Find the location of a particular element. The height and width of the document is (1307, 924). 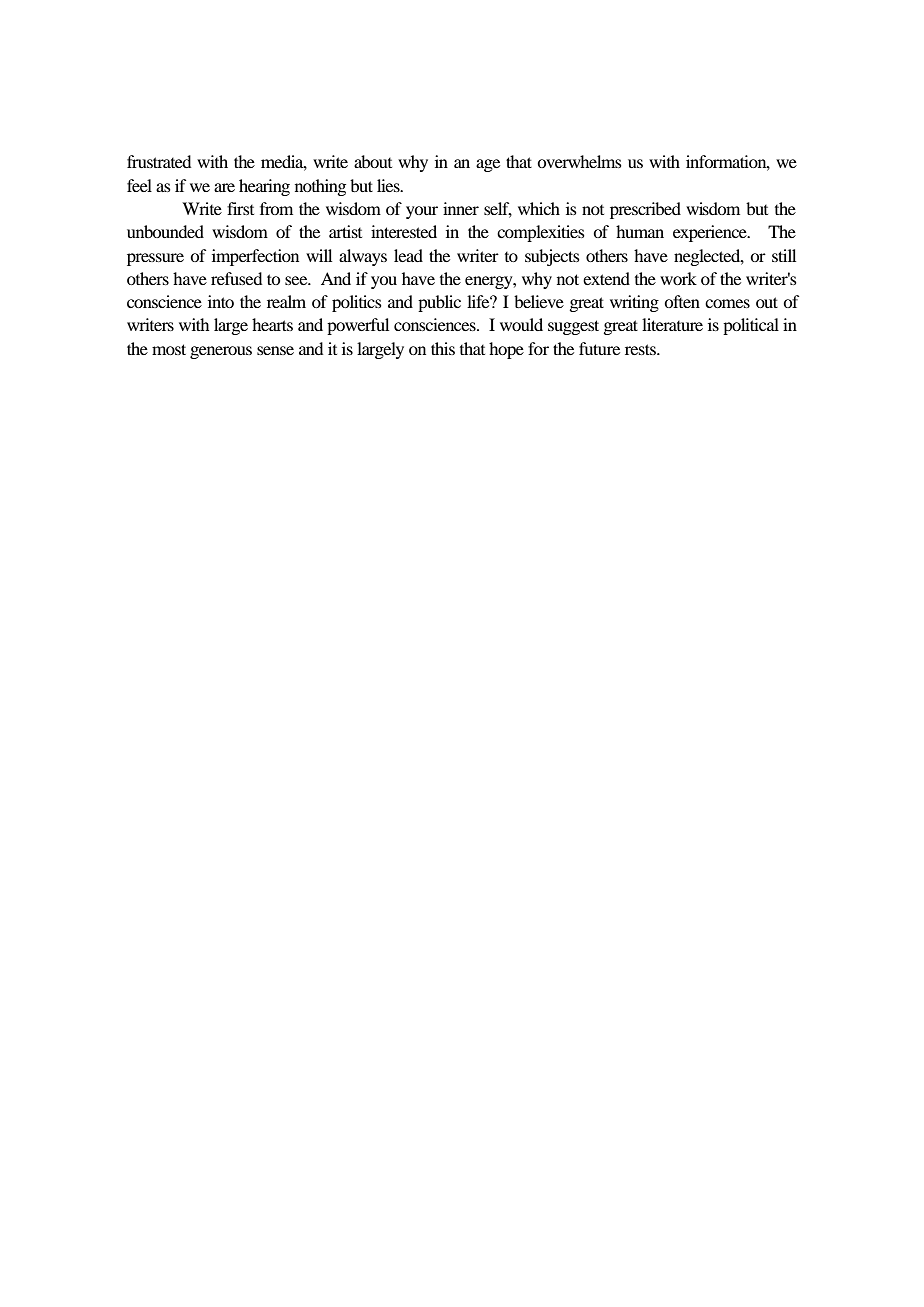

experience is located at coordinates (711, 233).
